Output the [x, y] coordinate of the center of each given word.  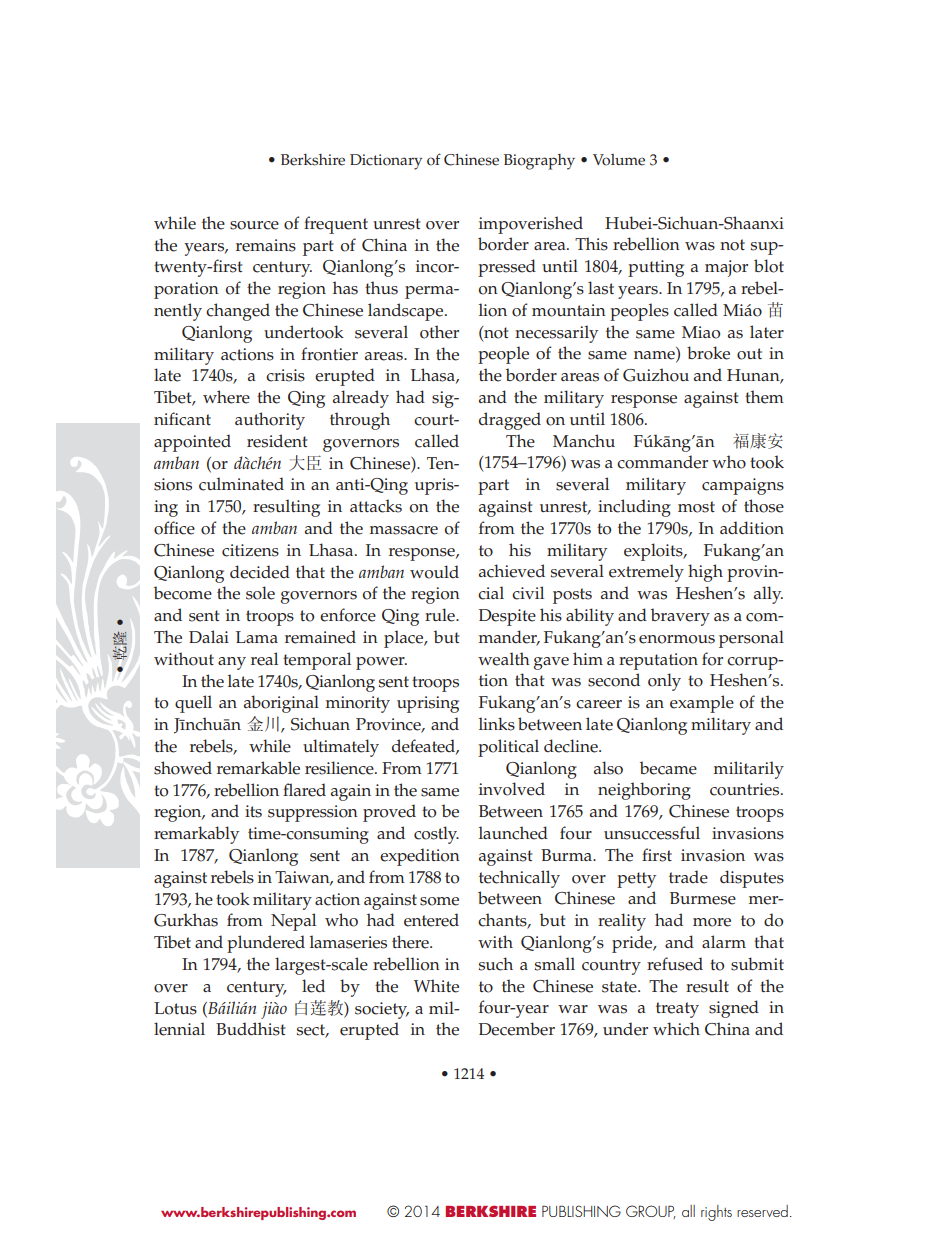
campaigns [743, 486]
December [517, 1029]
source [254, 225]
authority [270, 421]
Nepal [293, 922]
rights [716, 1213]
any [232, 663]
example [702, 704]
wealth [504, 659]
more [712, 922]
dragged [510, 421]
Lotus [175, 1008]
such [496, 964]
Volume [619, 160]
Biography [539, 162]
